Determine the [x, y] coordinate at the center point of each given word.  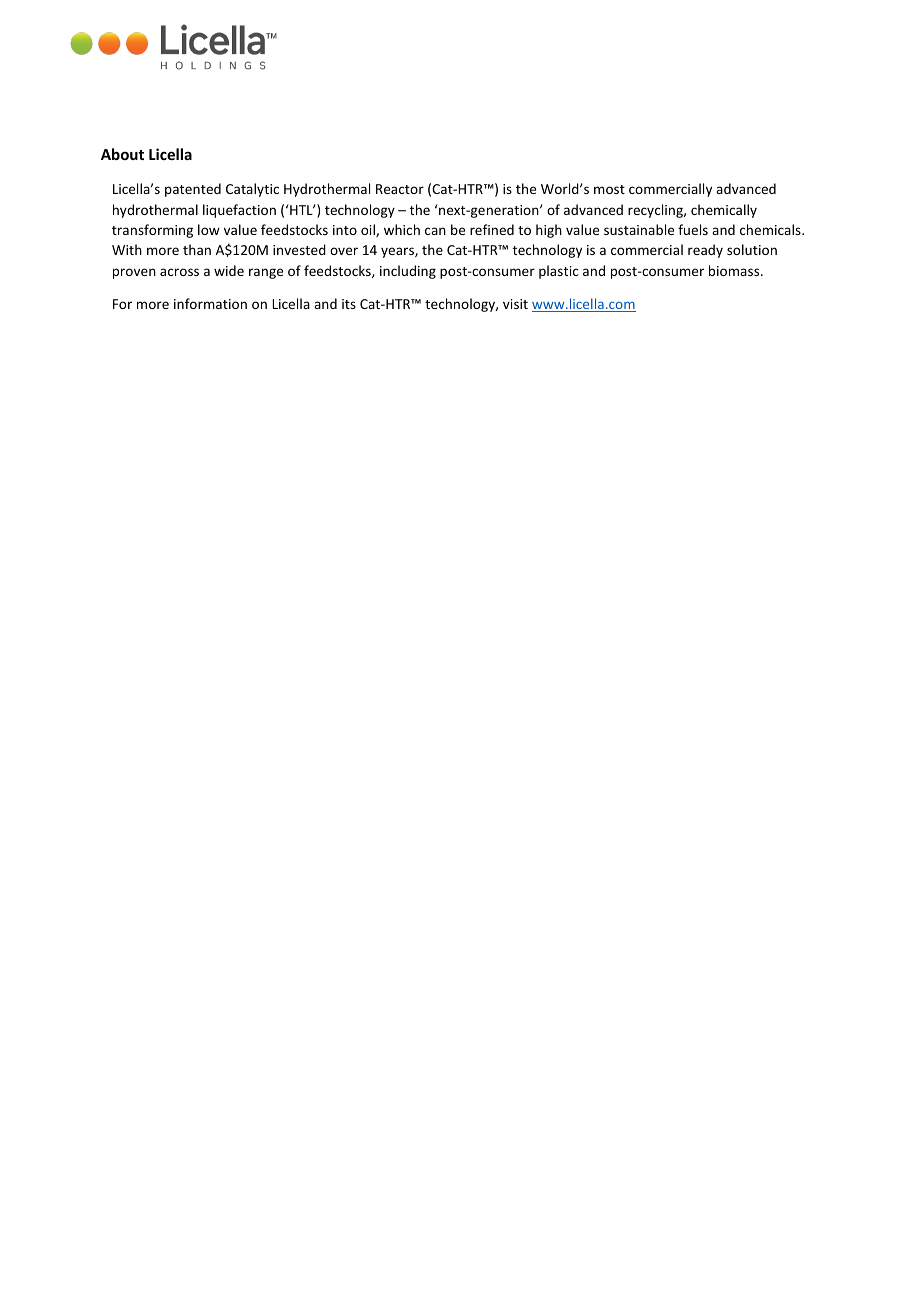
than [197, 249]
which [402, 229]
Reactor [400, 189]
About [122, 154]
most [609, 189]
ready [705, 251]
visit [515, 304]
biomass [735, 270]
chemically [724, 211]
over [344, 251]
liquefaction [239, 211]
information [210, 303]
